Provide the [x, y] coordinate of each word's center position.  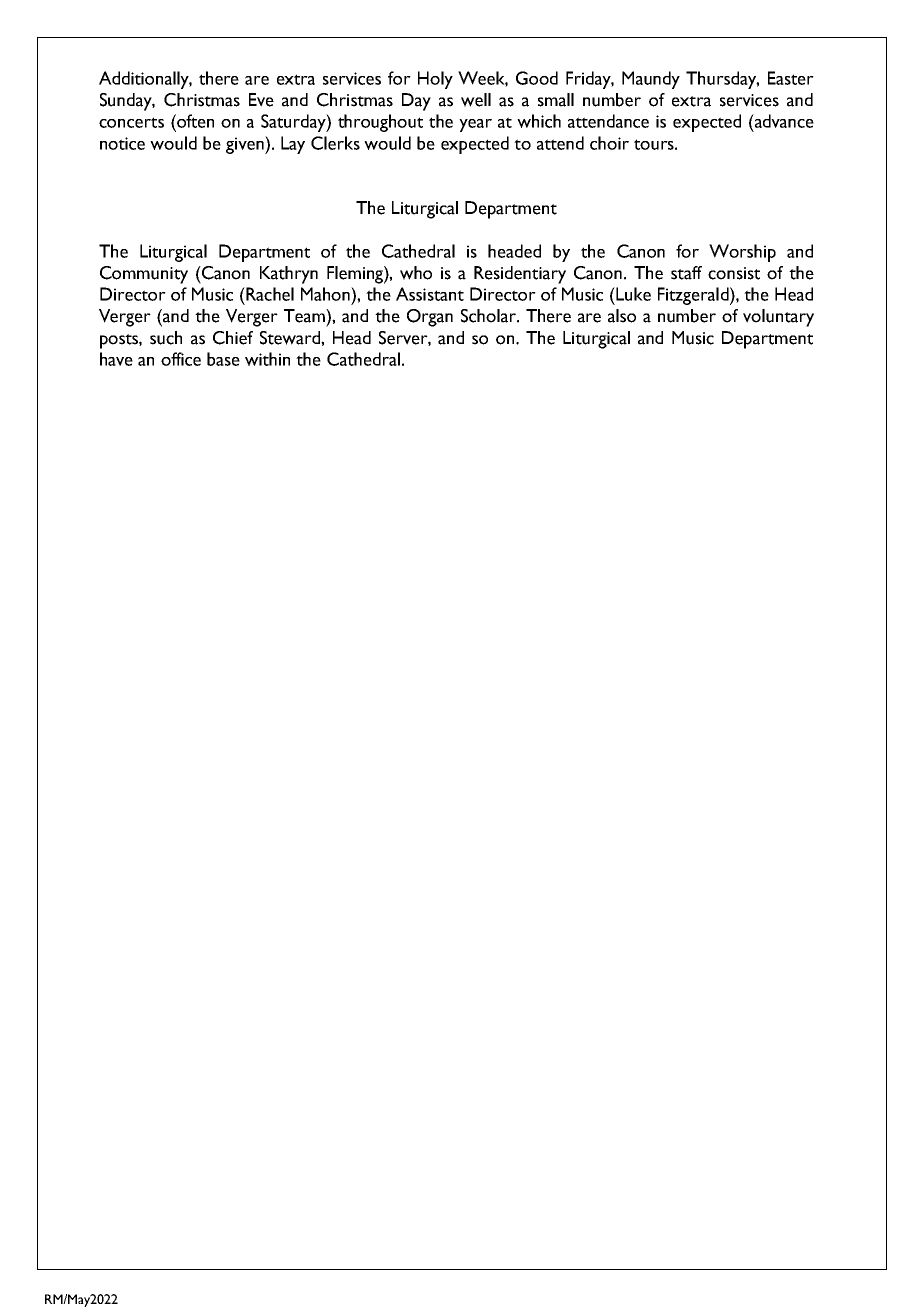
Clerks [335, 143]
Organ [430, 318]
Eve [261, 100]
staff [686, 273]
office [181, 359]
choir [609, 143]
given [246, 145]
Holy [435, 80]
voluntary [778, 318]
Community [144, 275]
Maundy [651, 80]
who [416, 273]
